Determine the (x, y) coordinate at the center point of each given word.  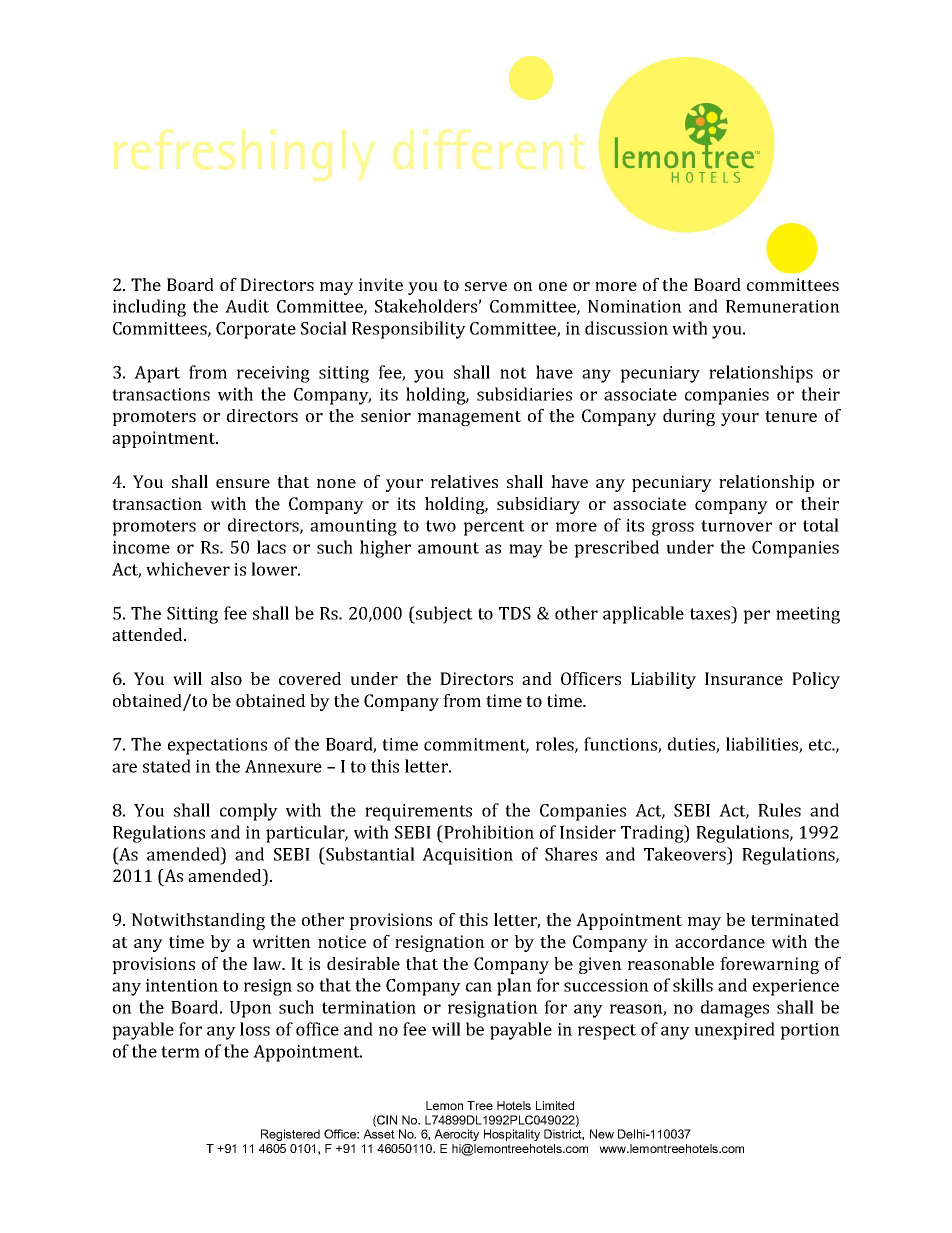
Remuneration (783, 306)
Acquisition (467, 856)
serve (486, 286)
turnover (736, 526)
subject (443, 615)
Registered (290, 1135)
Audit (247, 306)
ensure (243, 483)
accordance (720, 941)
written (281, 941)
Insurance (744, 678)
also (226, 678)
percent (494, 528)
